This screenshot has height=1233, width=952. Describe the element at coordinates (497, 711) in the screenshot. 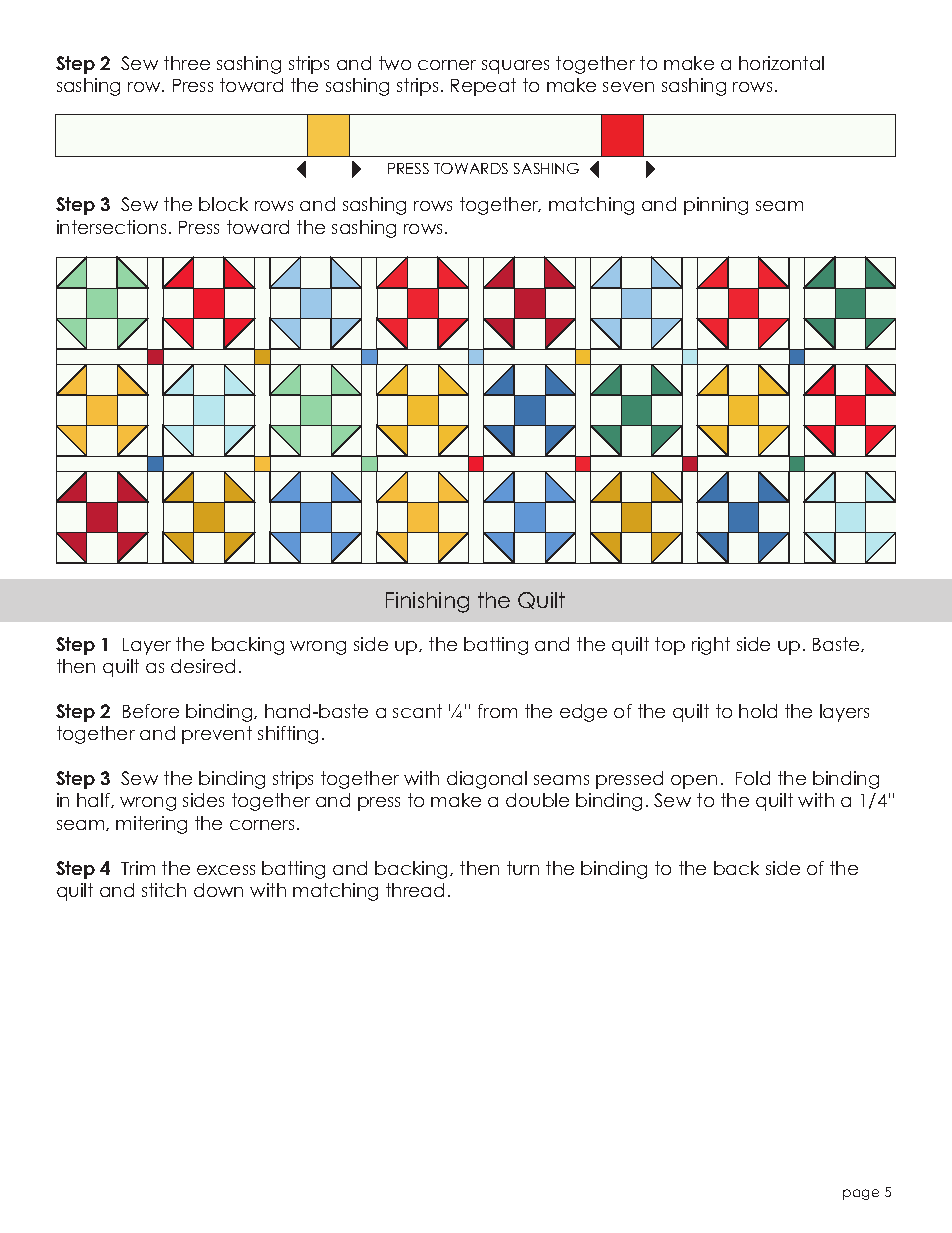

I see `from` at that location.
